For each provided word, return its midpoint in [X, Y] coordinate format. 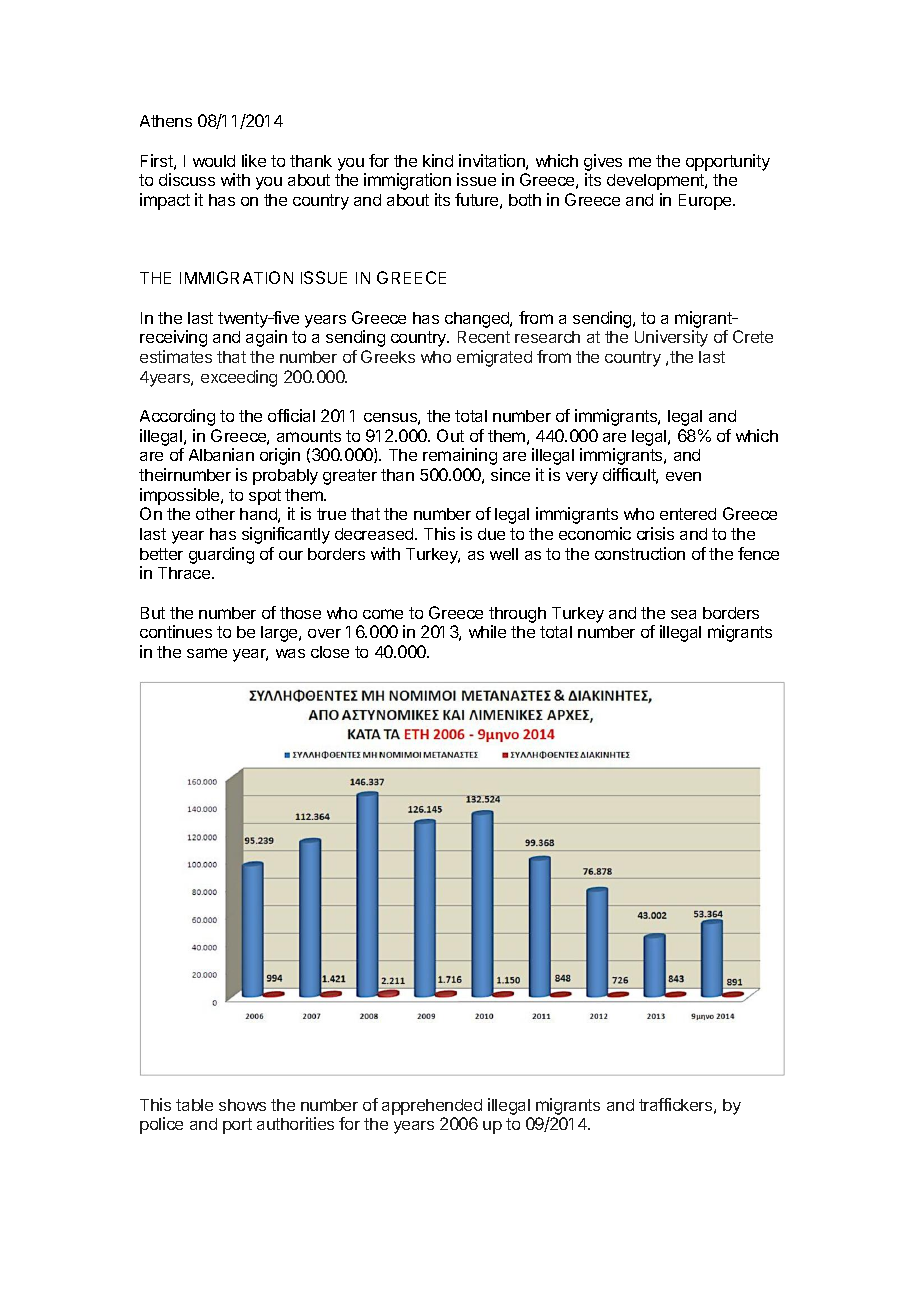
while [487, 631]
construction [640, 553]
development [656, 182]
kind [438, 160]
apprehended [432, 1107]
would [214, 161]
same [207, 653]
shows [242, 1105]
